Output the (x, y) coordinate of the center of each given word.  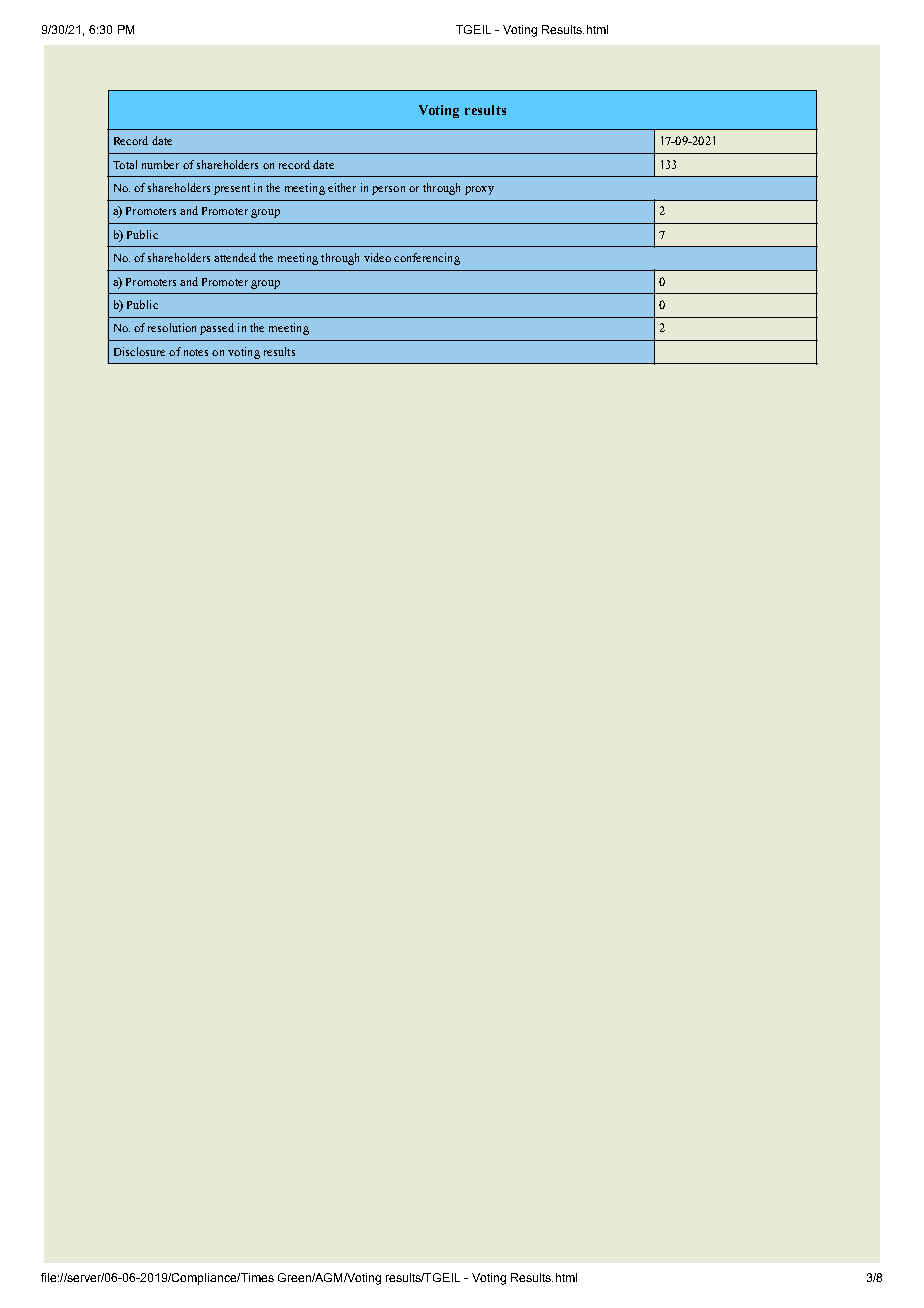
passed (217, 329)
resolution (172, 327)
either (342, 187)
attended (235, 257)
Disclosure (139, 351)
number (160, 164)
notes (196, 352)
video (377, 257)
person (388, 190)
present (232, 190)
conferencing (427, 259)
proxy (479, 190)
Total (125, 164)
